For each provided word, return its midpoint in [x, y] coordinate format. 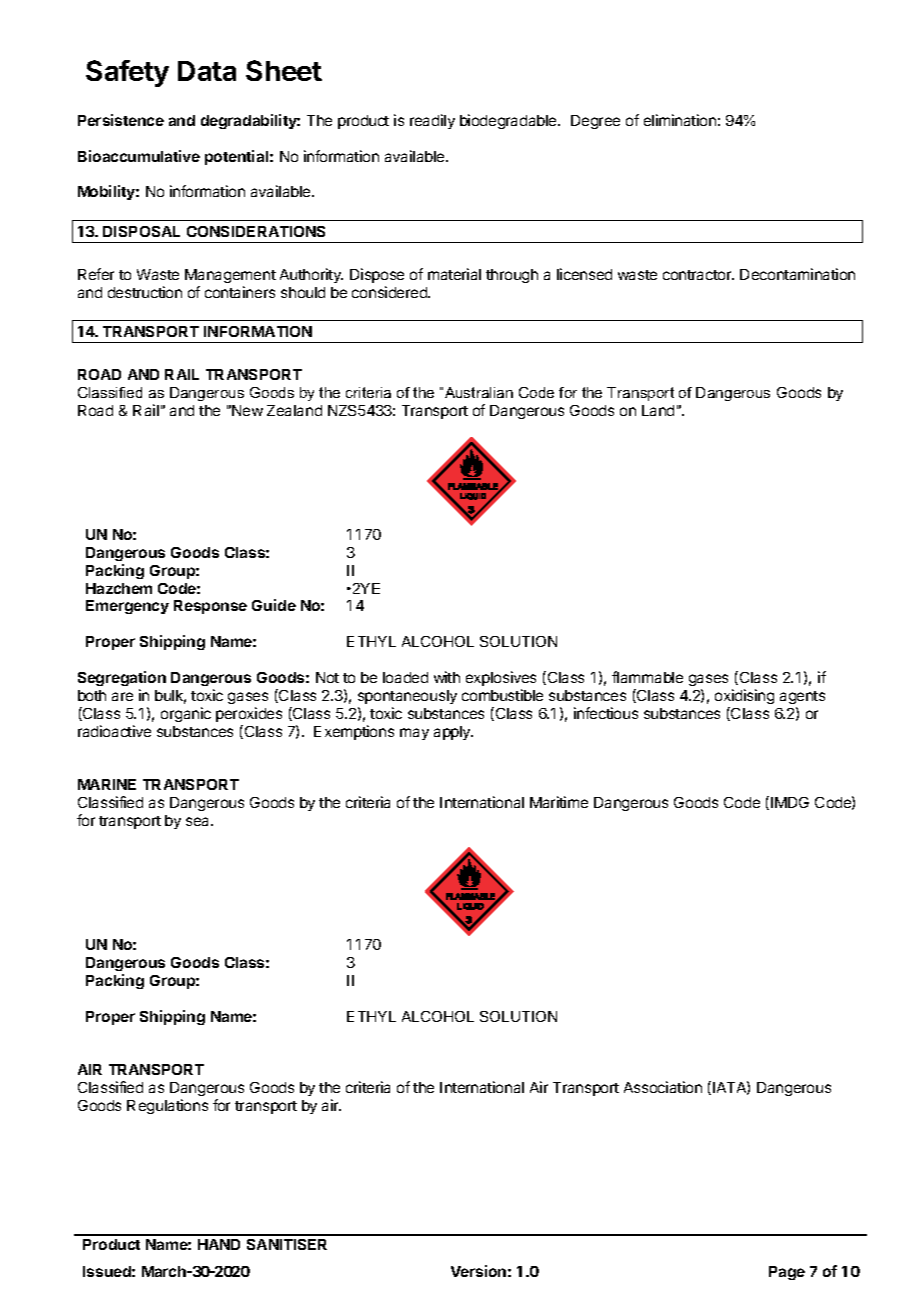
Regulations [167, 1106]
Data [207, 71]
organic [186, 714]
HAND [219, 1244]
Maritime [559, 802]
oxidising [744, 696]
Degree [595, 122]
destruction [145, 292]
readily [432, 121]
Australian [479, 392]
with [447, 677]
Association [663, 1087]
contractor [698, 275]
